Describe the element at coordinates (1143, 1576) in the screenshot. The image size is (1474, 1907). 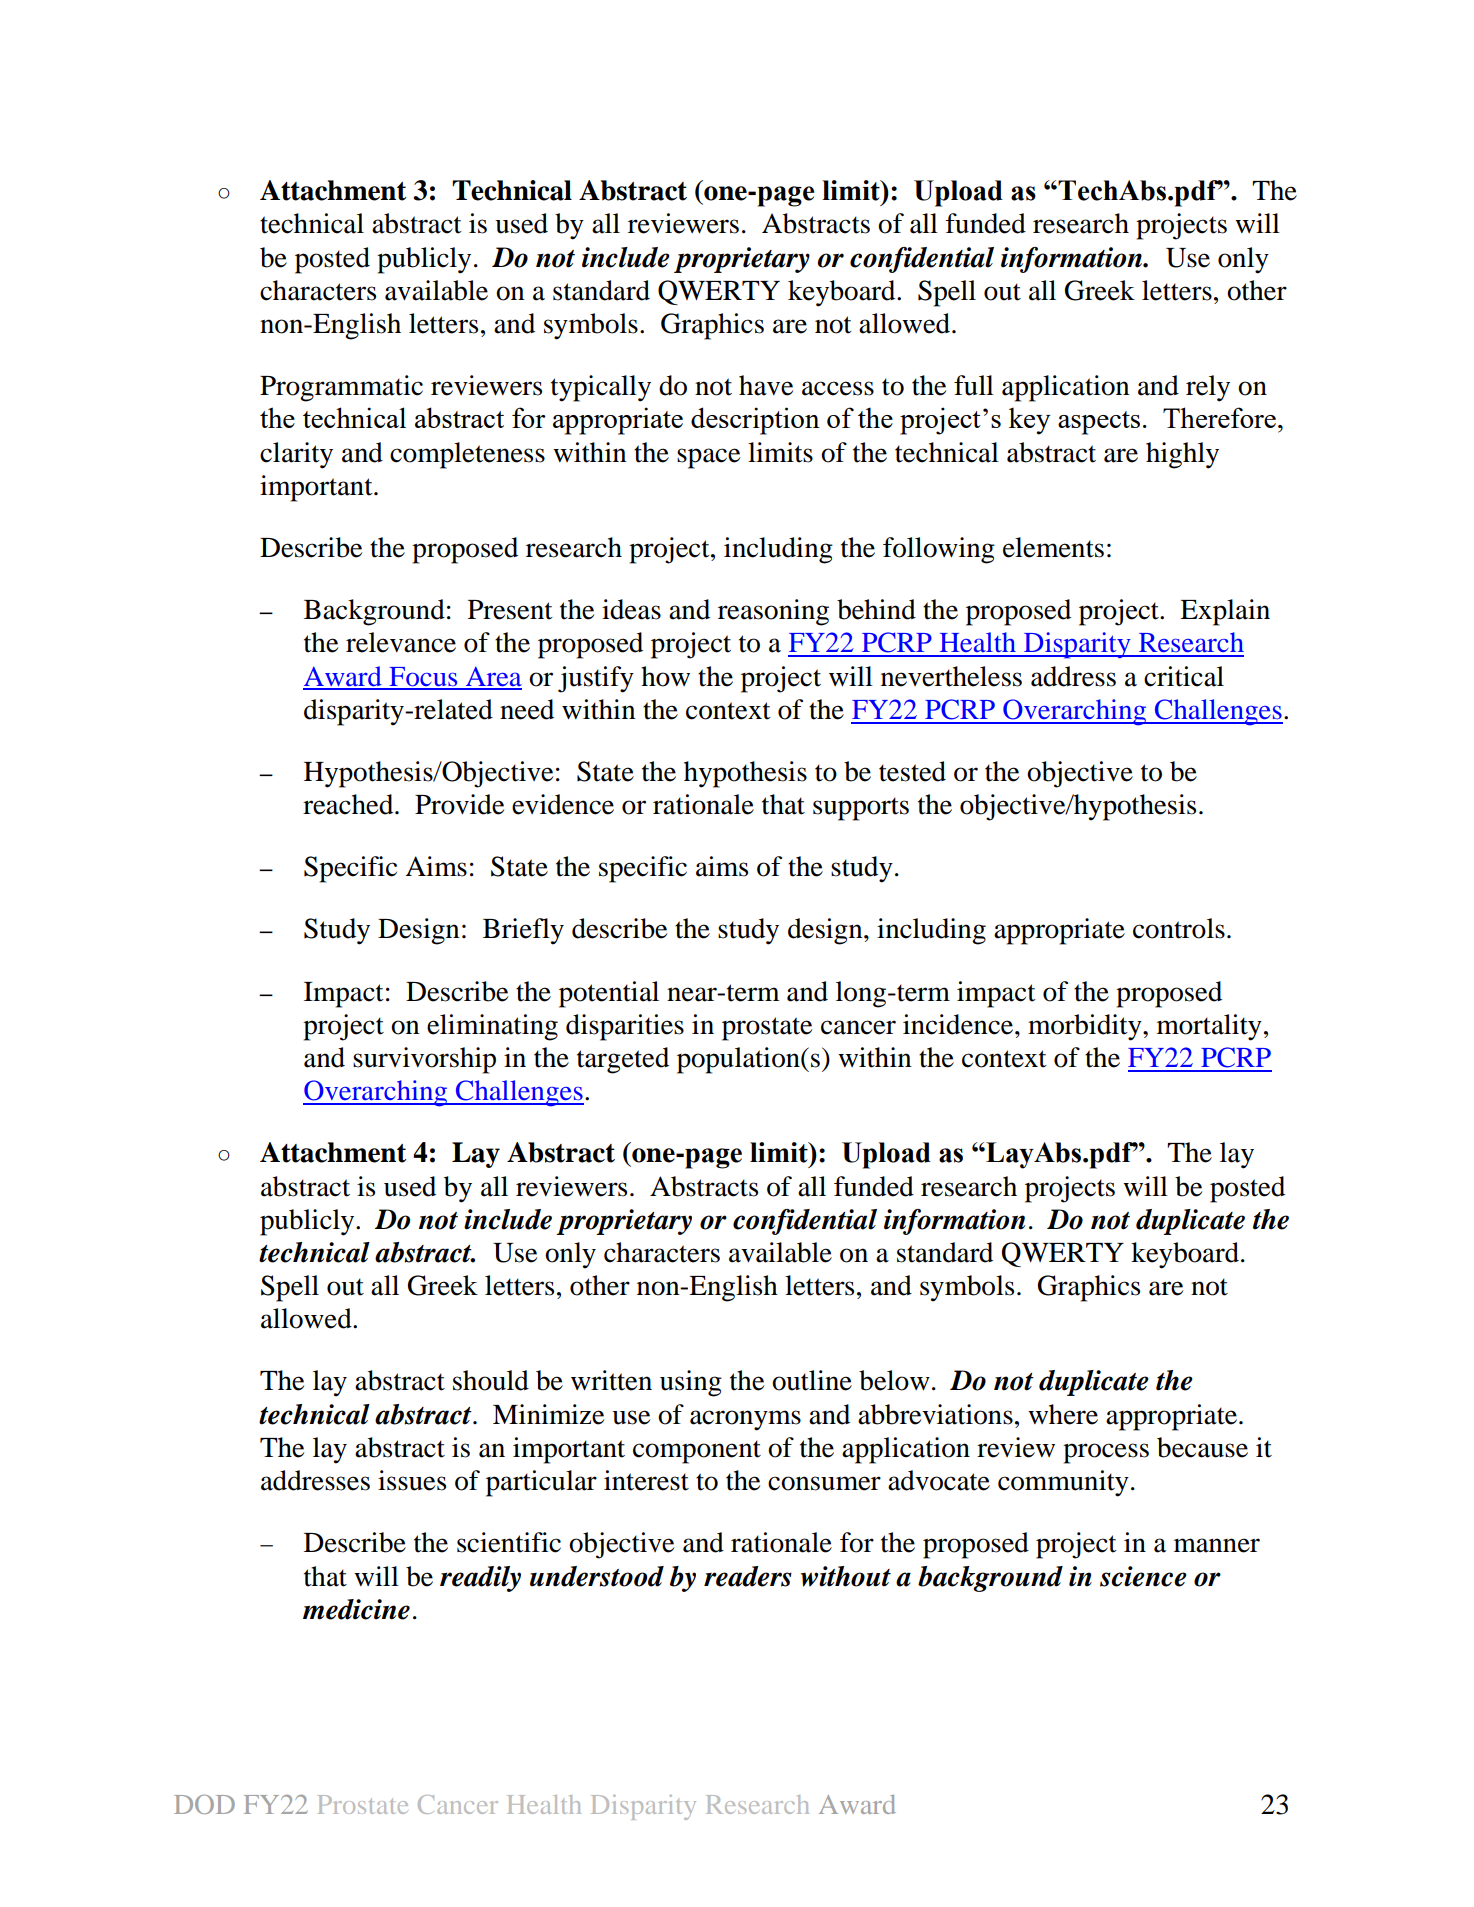
I see `science` at that location.
